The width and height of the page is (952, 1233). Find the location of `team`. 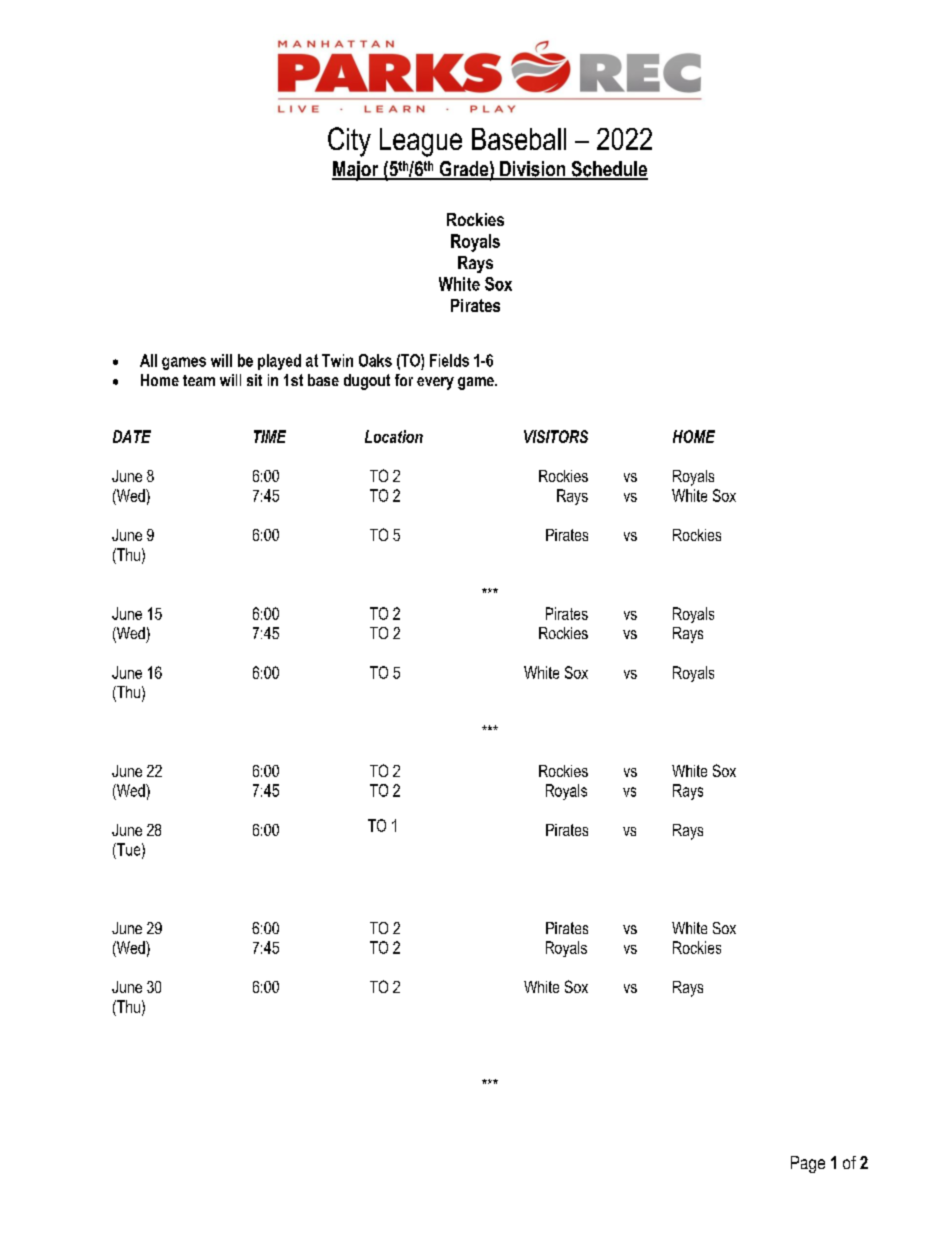

team is located at coordinates (199, 380).
